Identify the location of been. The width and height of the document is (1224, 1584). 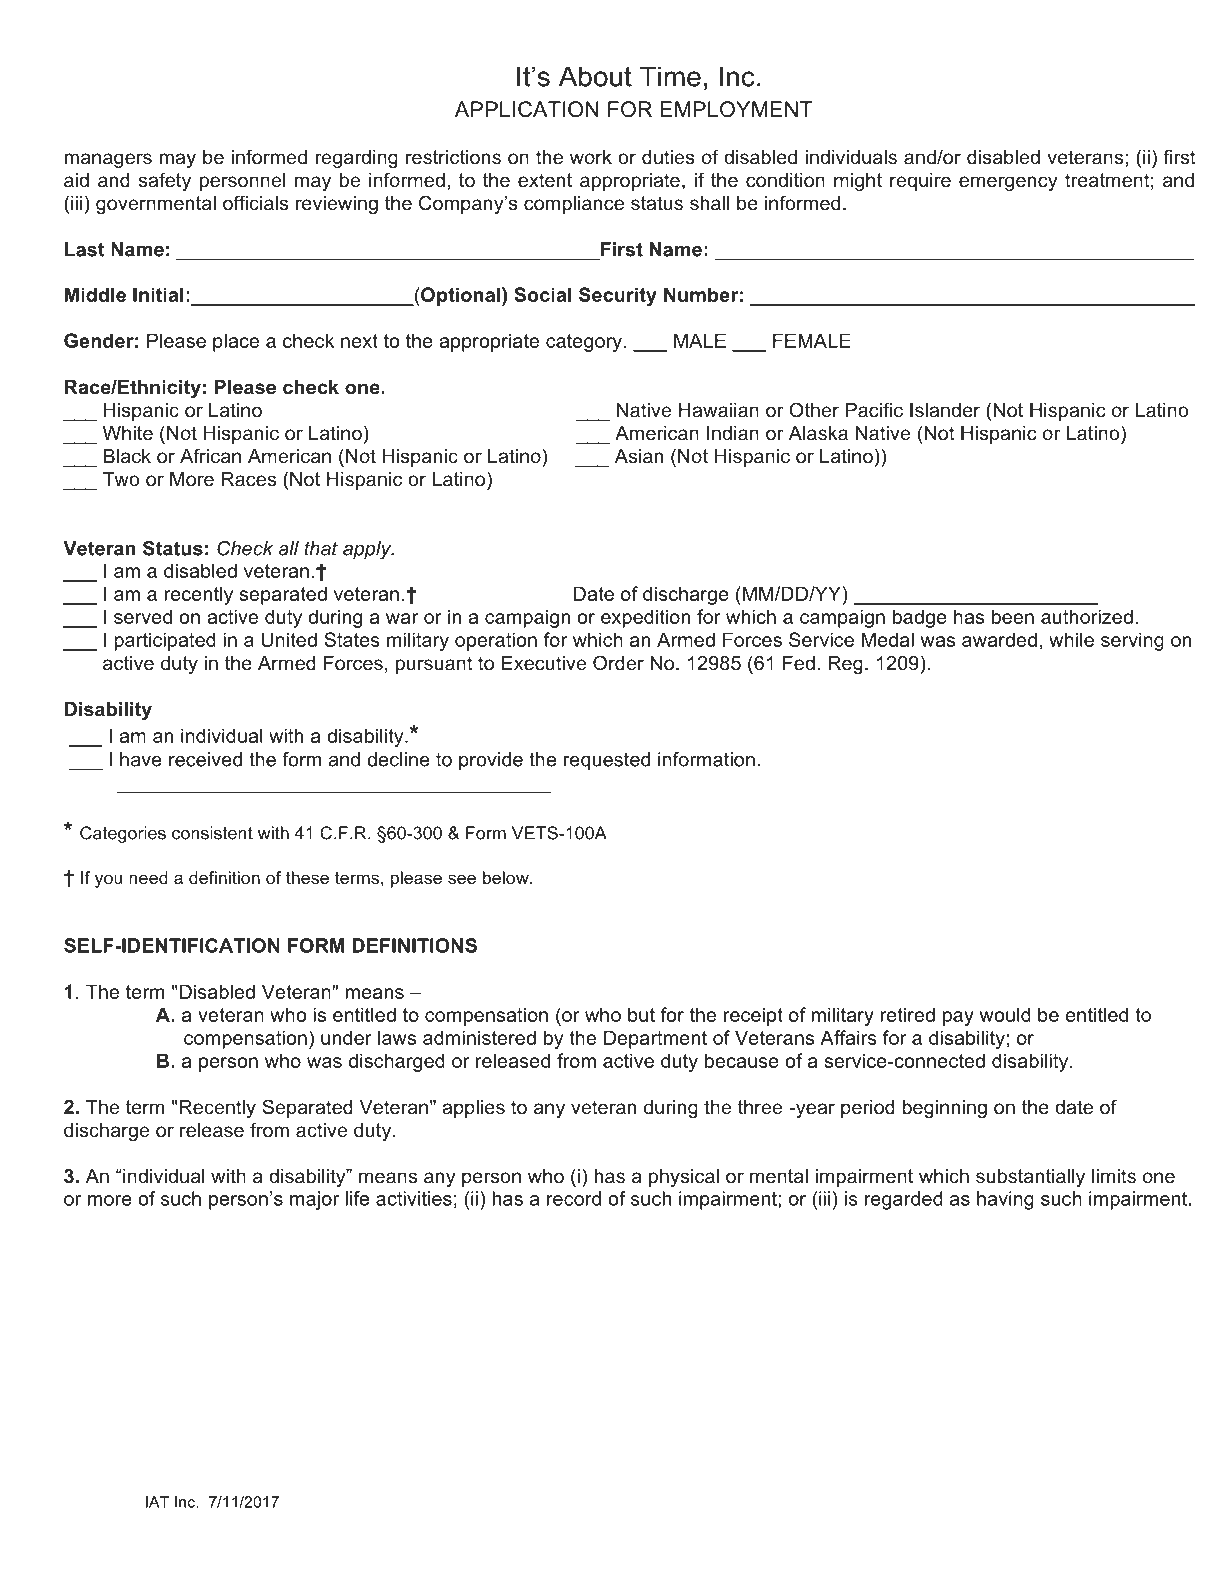
(1013, 616).
